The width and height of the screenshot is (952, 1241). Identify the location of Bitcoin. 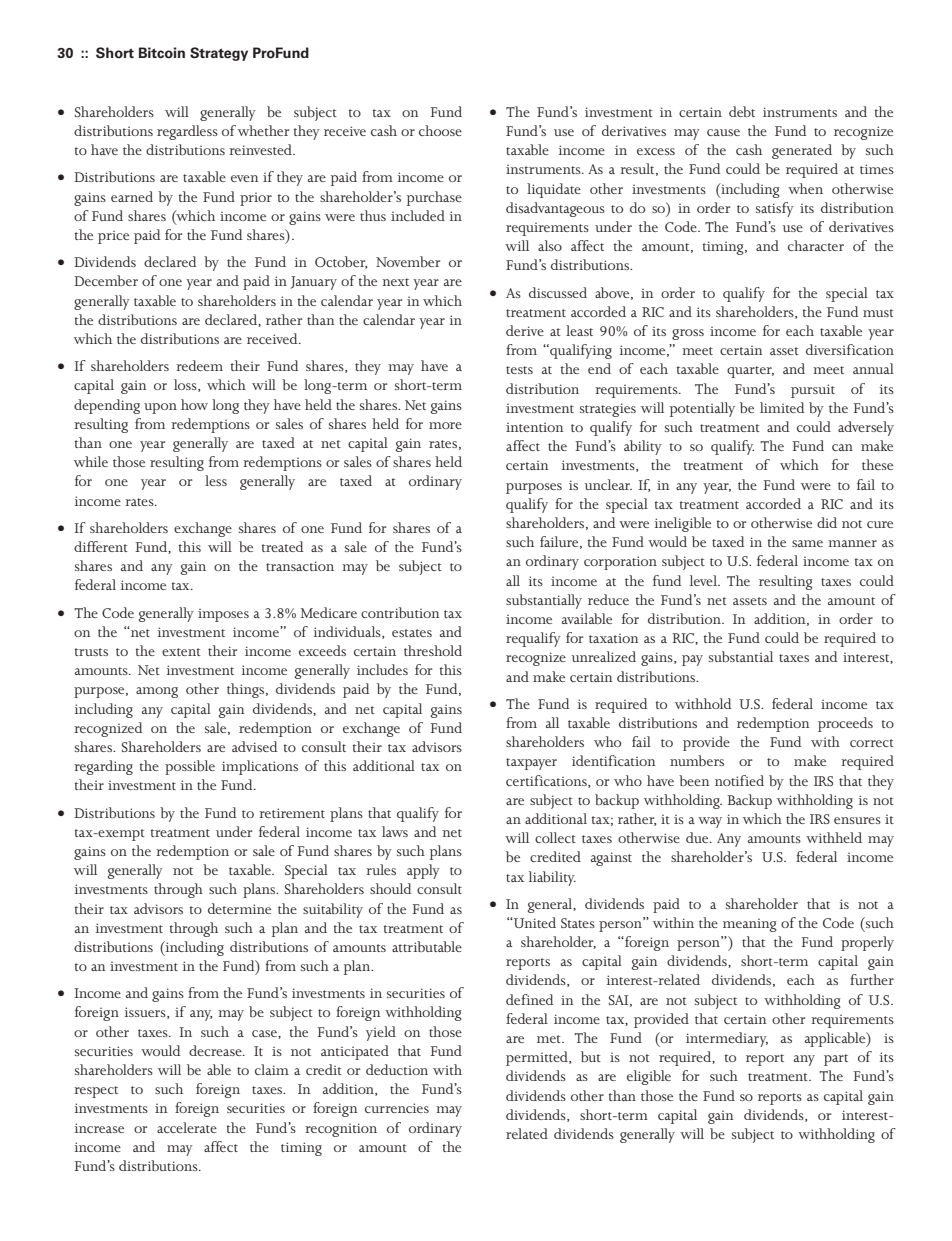
(162, 53).
